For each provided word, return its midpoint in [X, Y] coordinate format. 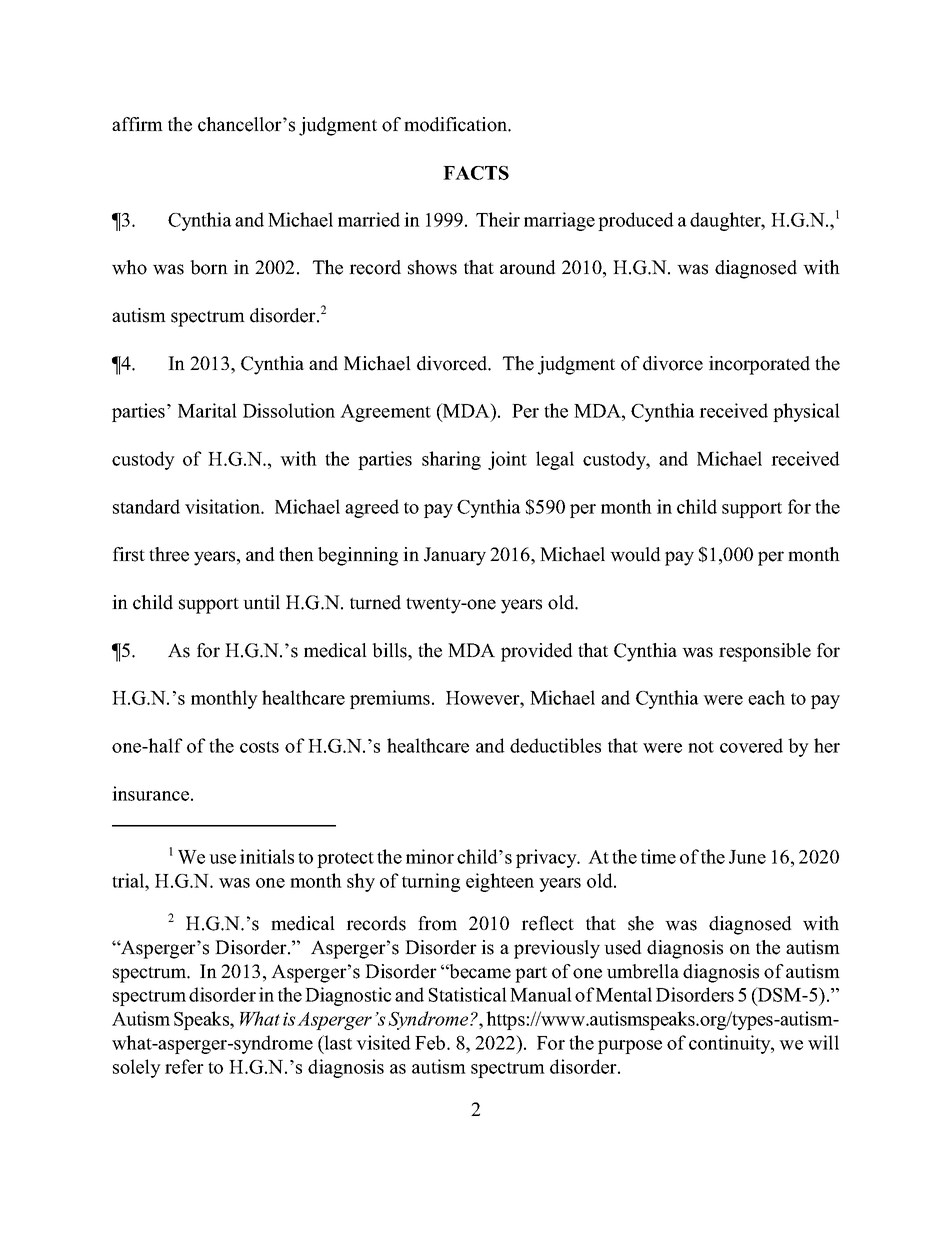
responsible [765, 652]
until [261, 602]
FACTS [476, 173]
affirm [137, 124]
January [455, 556]
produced [636, 221]
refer [184, 1066]
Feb [430, 1042]
